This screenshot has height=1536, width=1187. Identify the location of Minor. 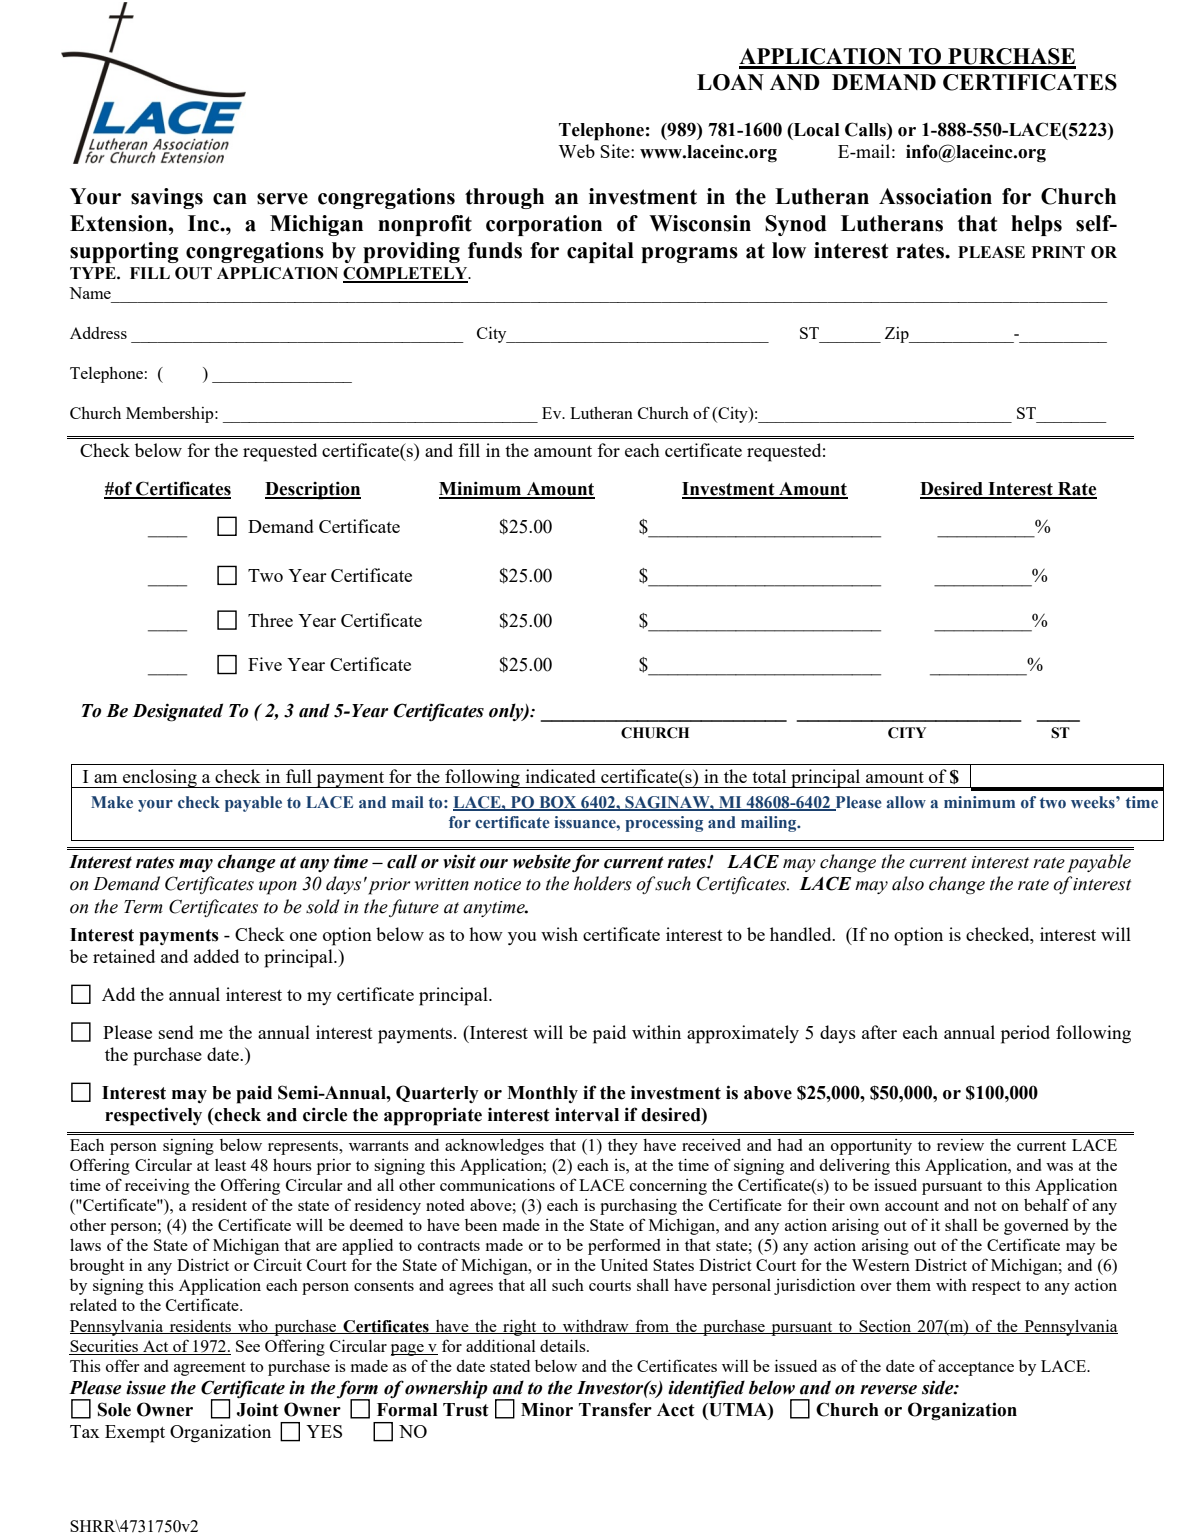
(547, 1409).
